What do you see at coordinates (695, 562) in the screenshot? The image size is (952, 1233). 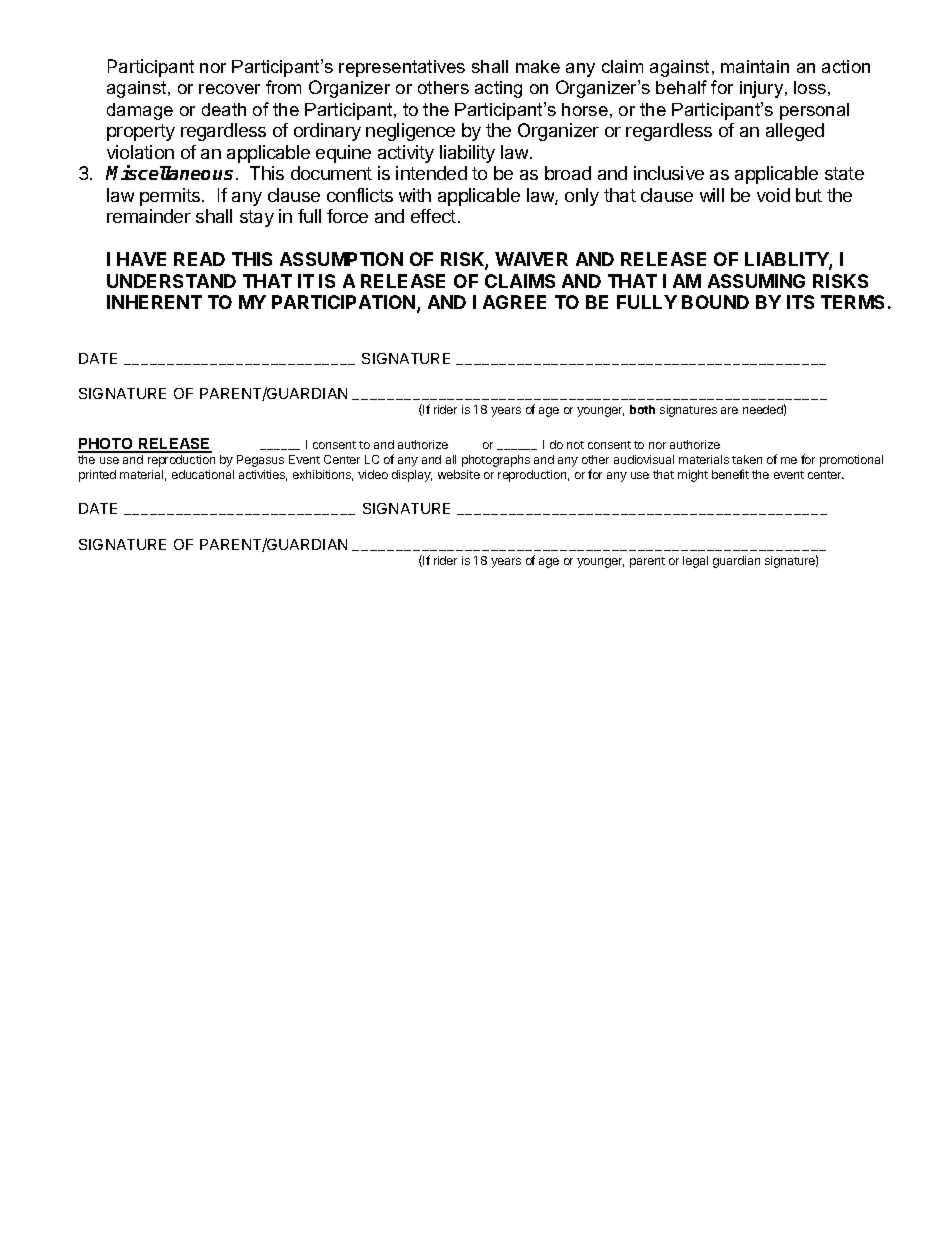 I see `legal` at bounding box center [695, 562].
